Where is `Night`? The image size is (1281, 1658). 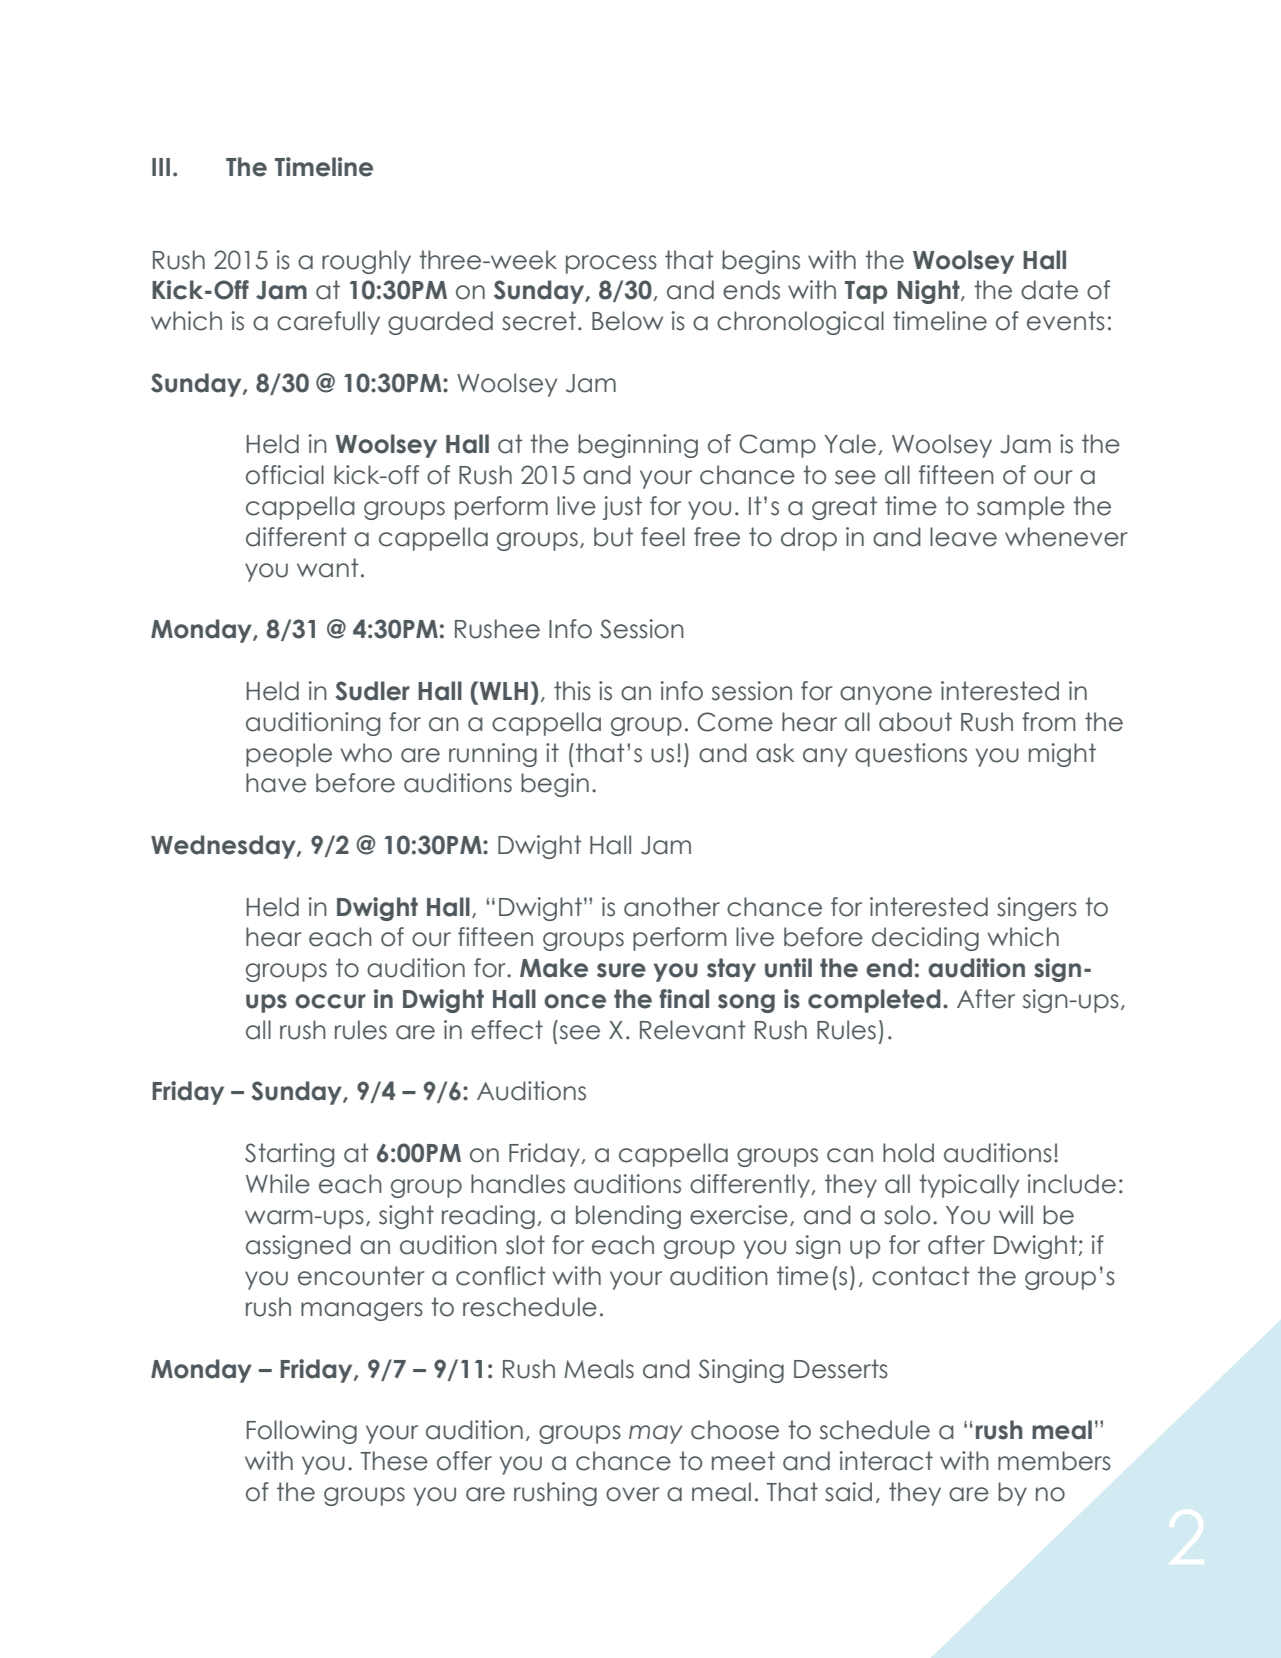
Night is located at coordinates (929, 292).
